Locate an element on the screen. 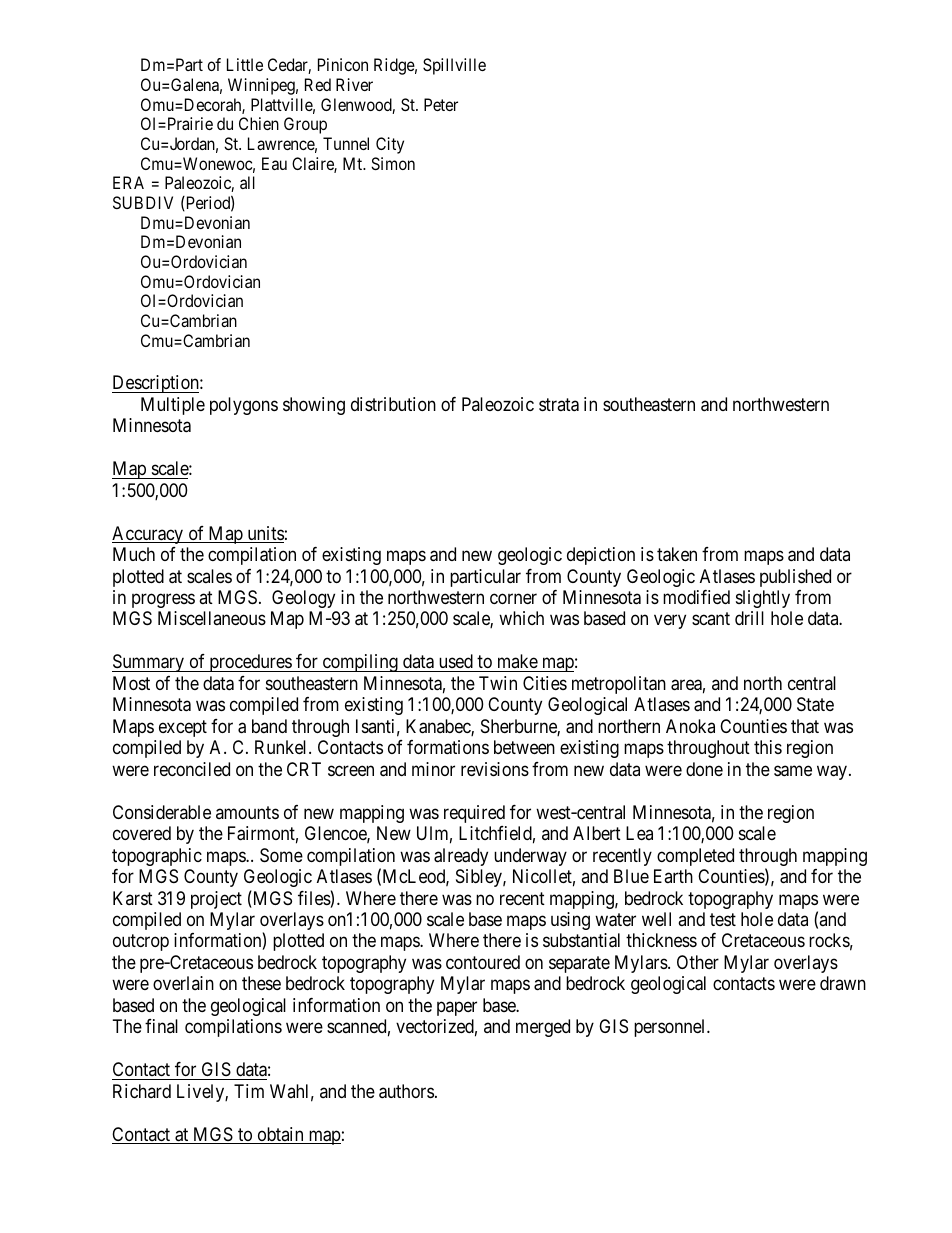 The height and width of the screenshot is (1233, 952). polygons is located at coordinates (244, 406).
